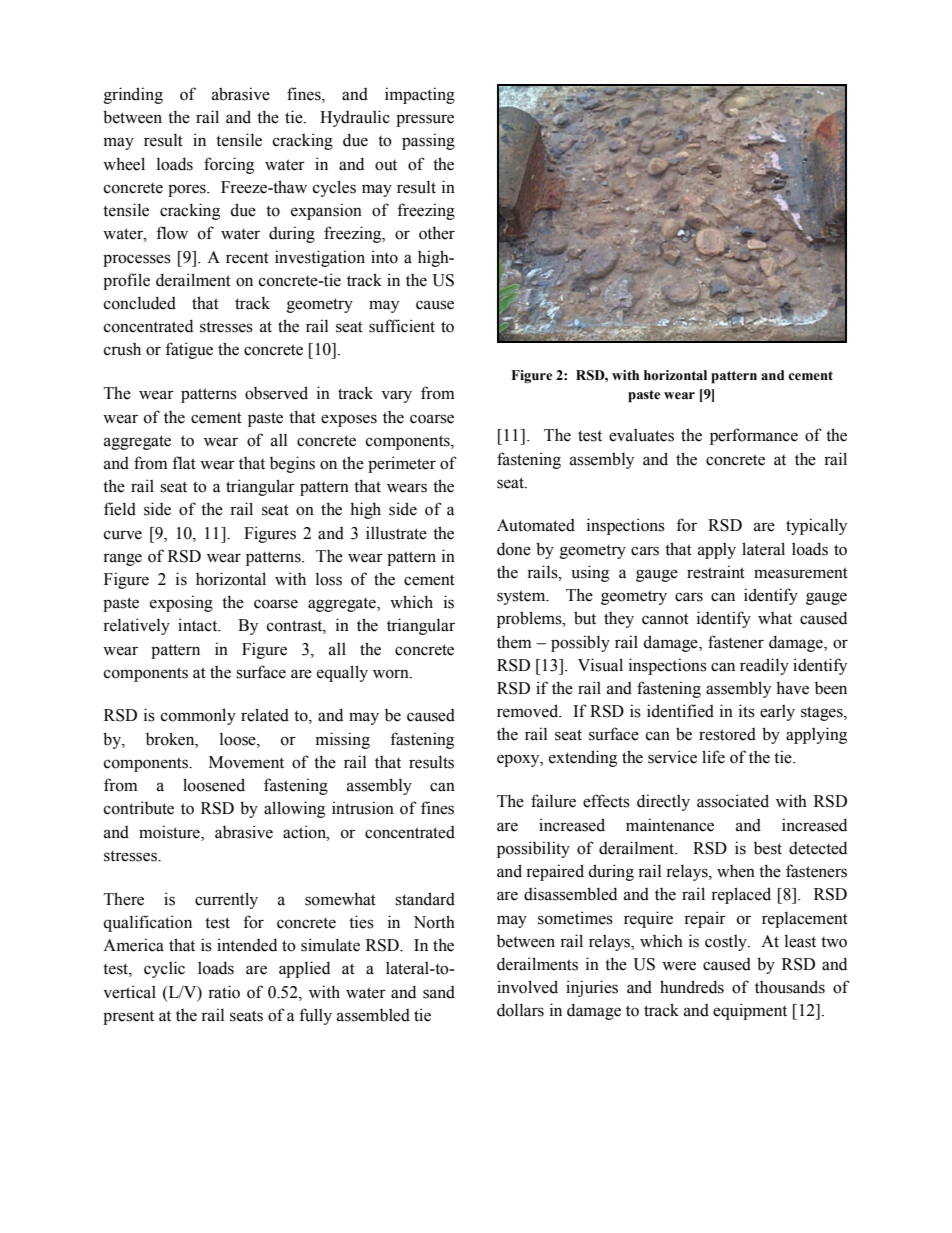  Describe the element at coordinates (425, 120) in the screenshot. I see `pressure` at that location.
